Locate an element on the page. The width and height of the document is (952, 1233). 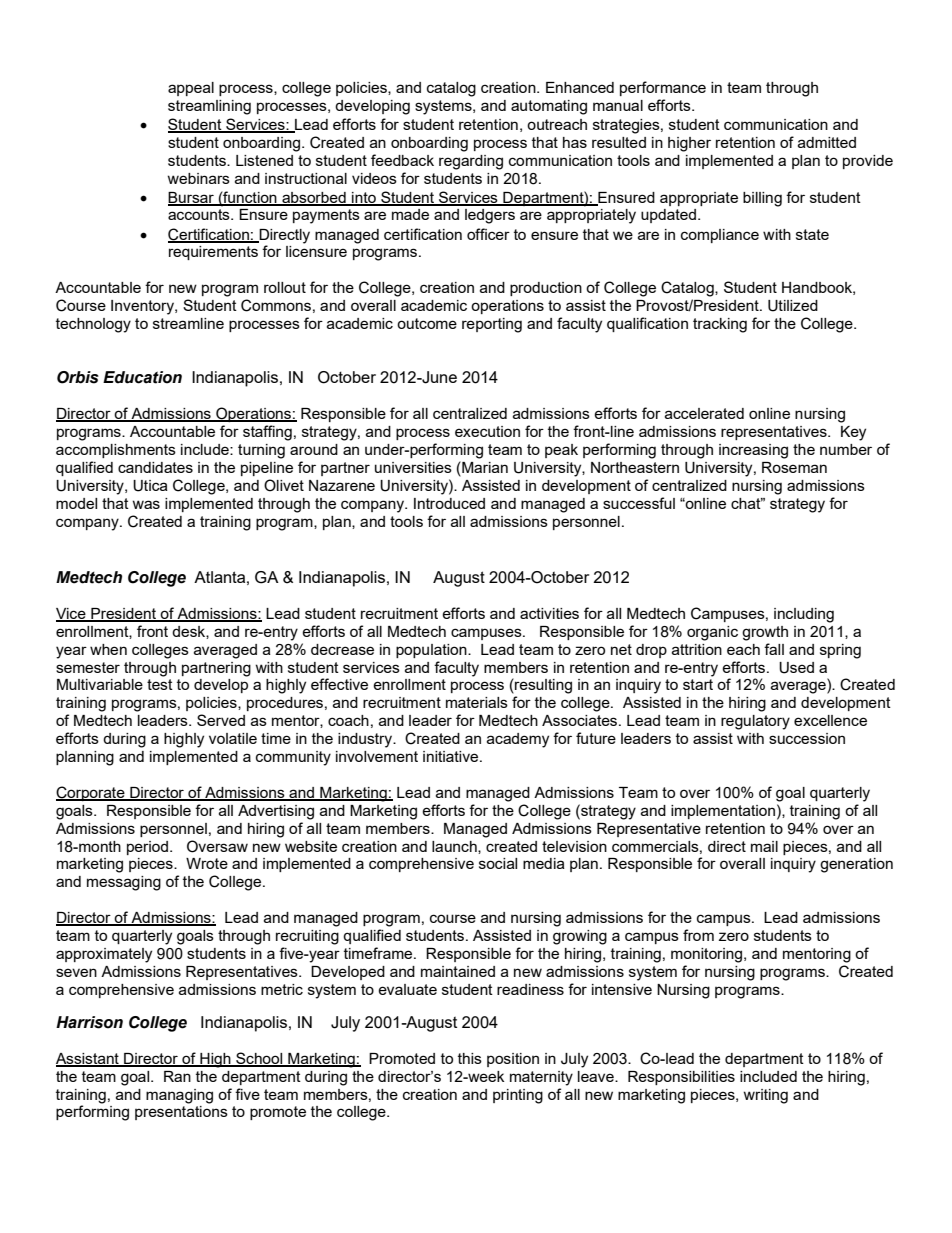
mail is located at coordinates (764, 846).
